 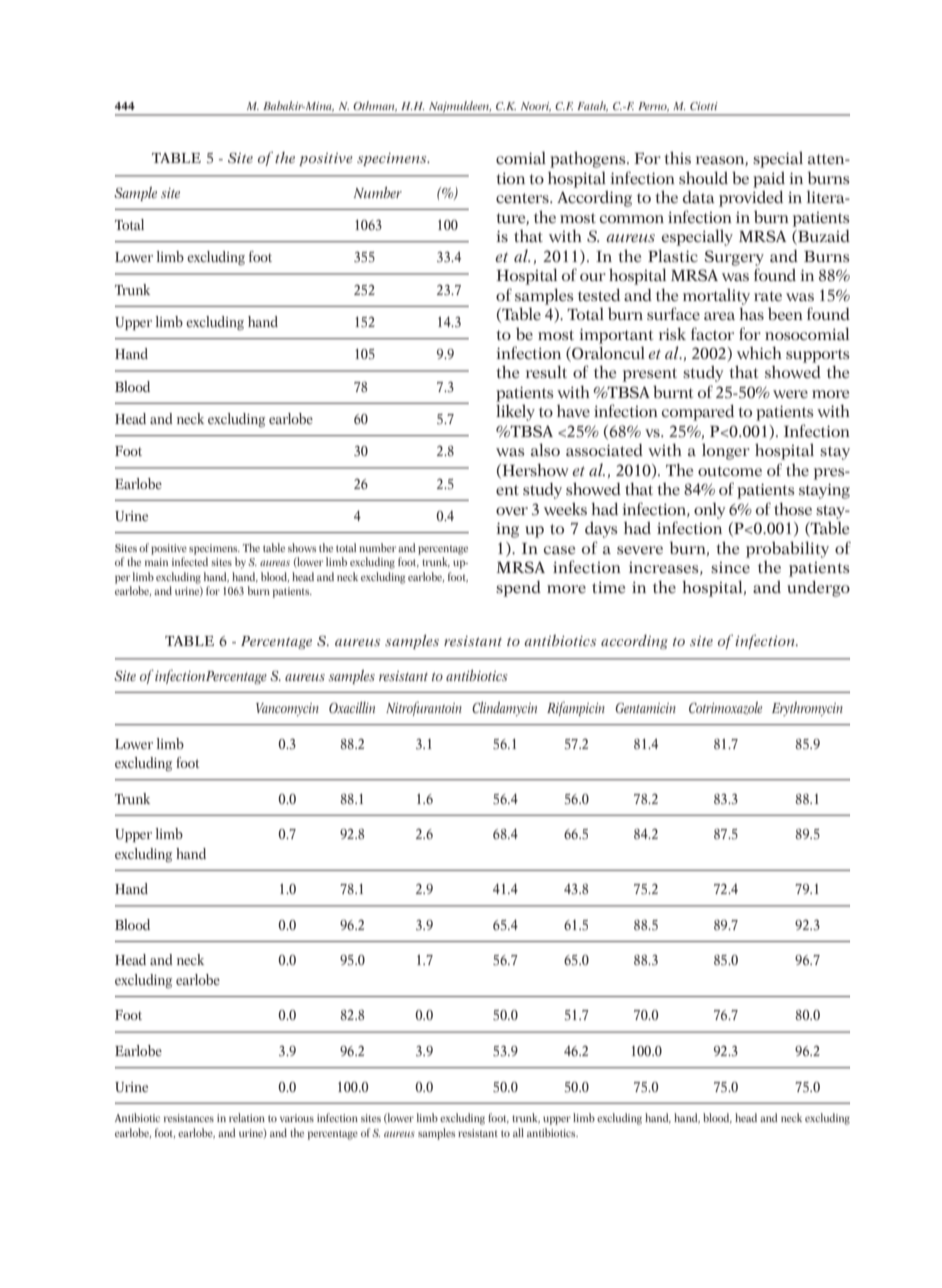 What do you see at coordinates (769, 180) in the screenshot?
I see `paid` at bounding box center [769, 180].
